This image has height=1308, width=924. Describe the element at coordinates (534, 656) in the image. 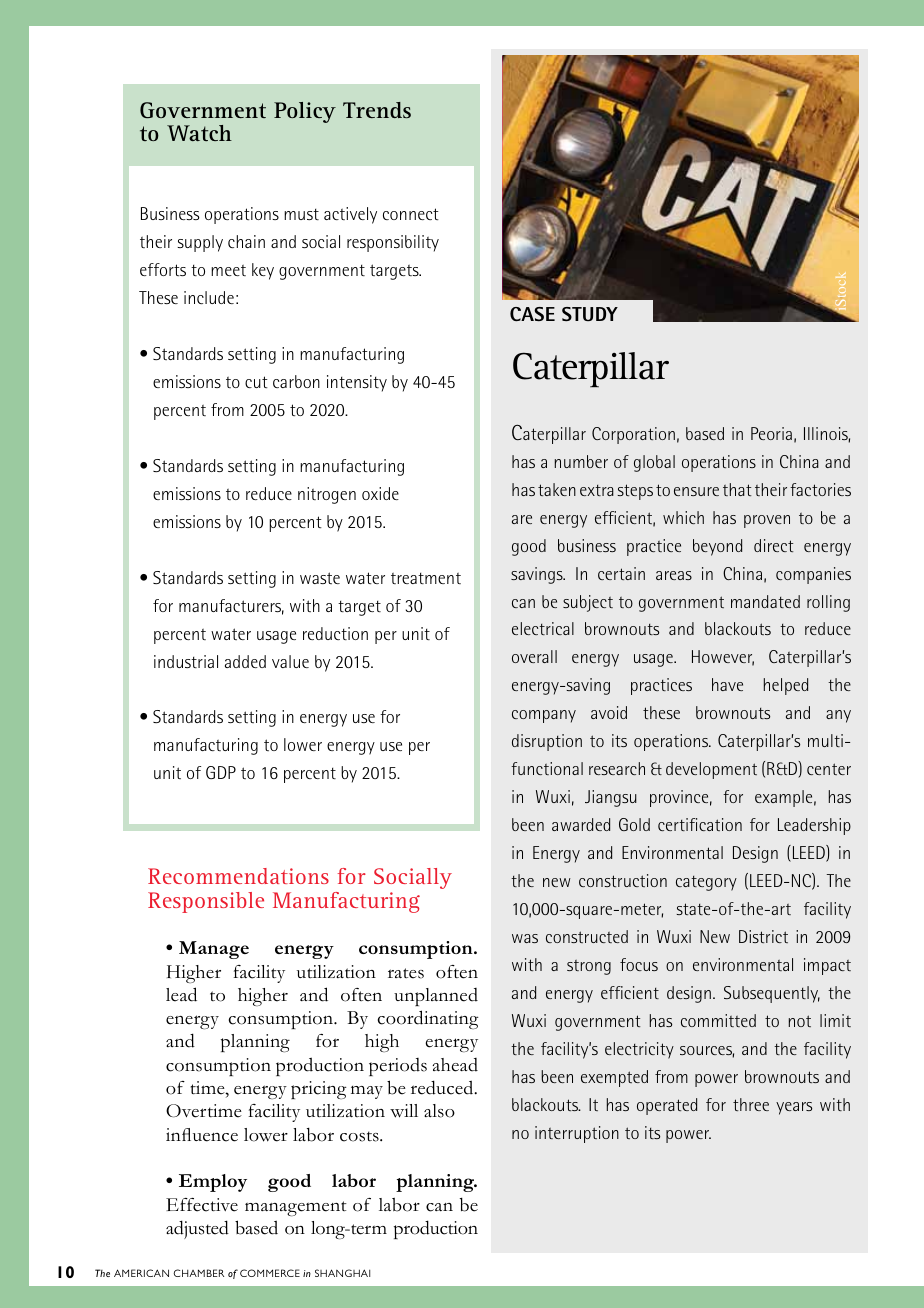

I see `overall` at that location.
